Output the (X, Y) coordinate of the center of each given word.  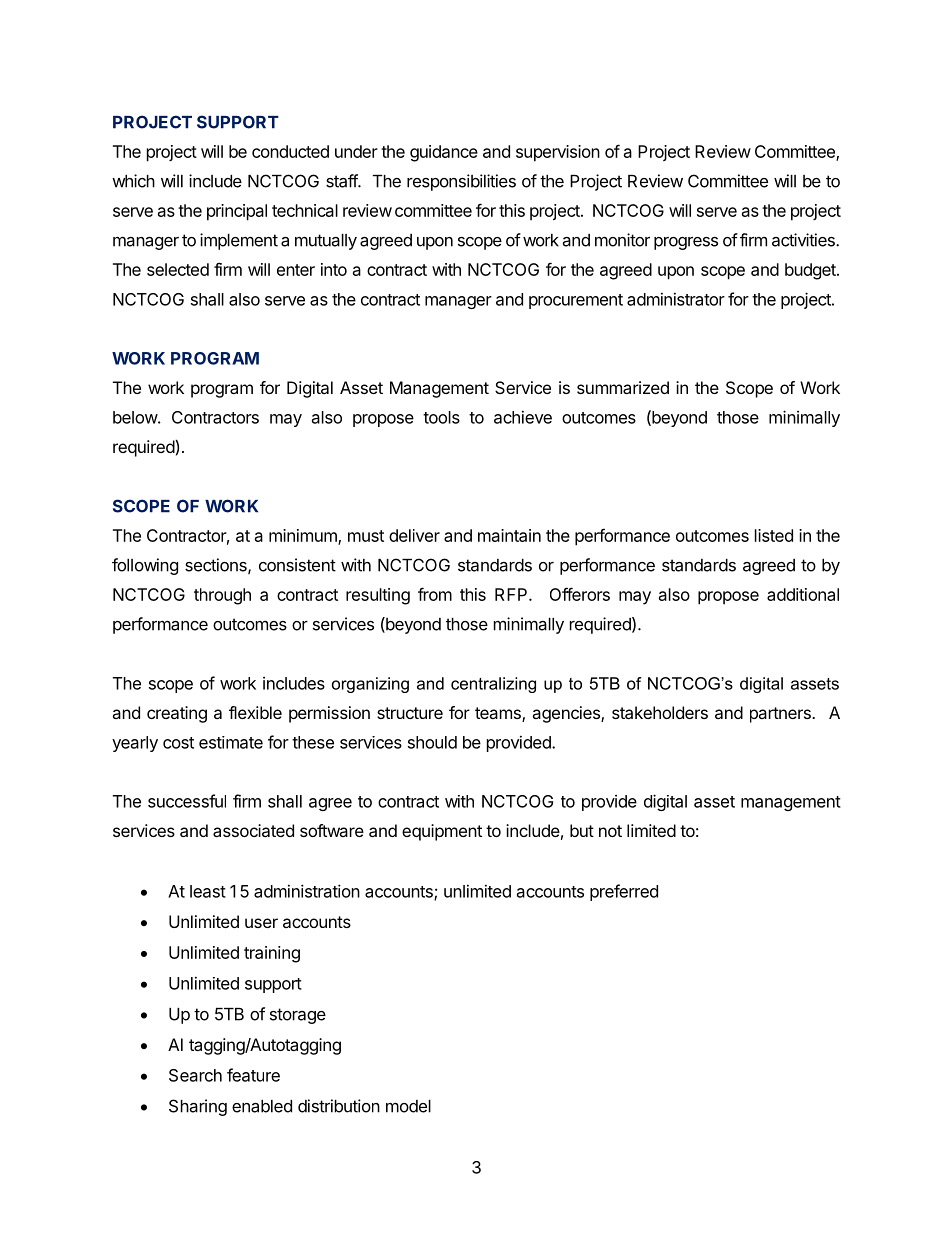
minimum (304, 536)
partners (781, 715)
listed (774, 535)
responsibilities (461, 182)
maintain (509, 535)
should (432, 742)
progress (686, 243)
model (408, 1106)
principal (237, 212)
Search (195, 1075)
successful (187, 801)
